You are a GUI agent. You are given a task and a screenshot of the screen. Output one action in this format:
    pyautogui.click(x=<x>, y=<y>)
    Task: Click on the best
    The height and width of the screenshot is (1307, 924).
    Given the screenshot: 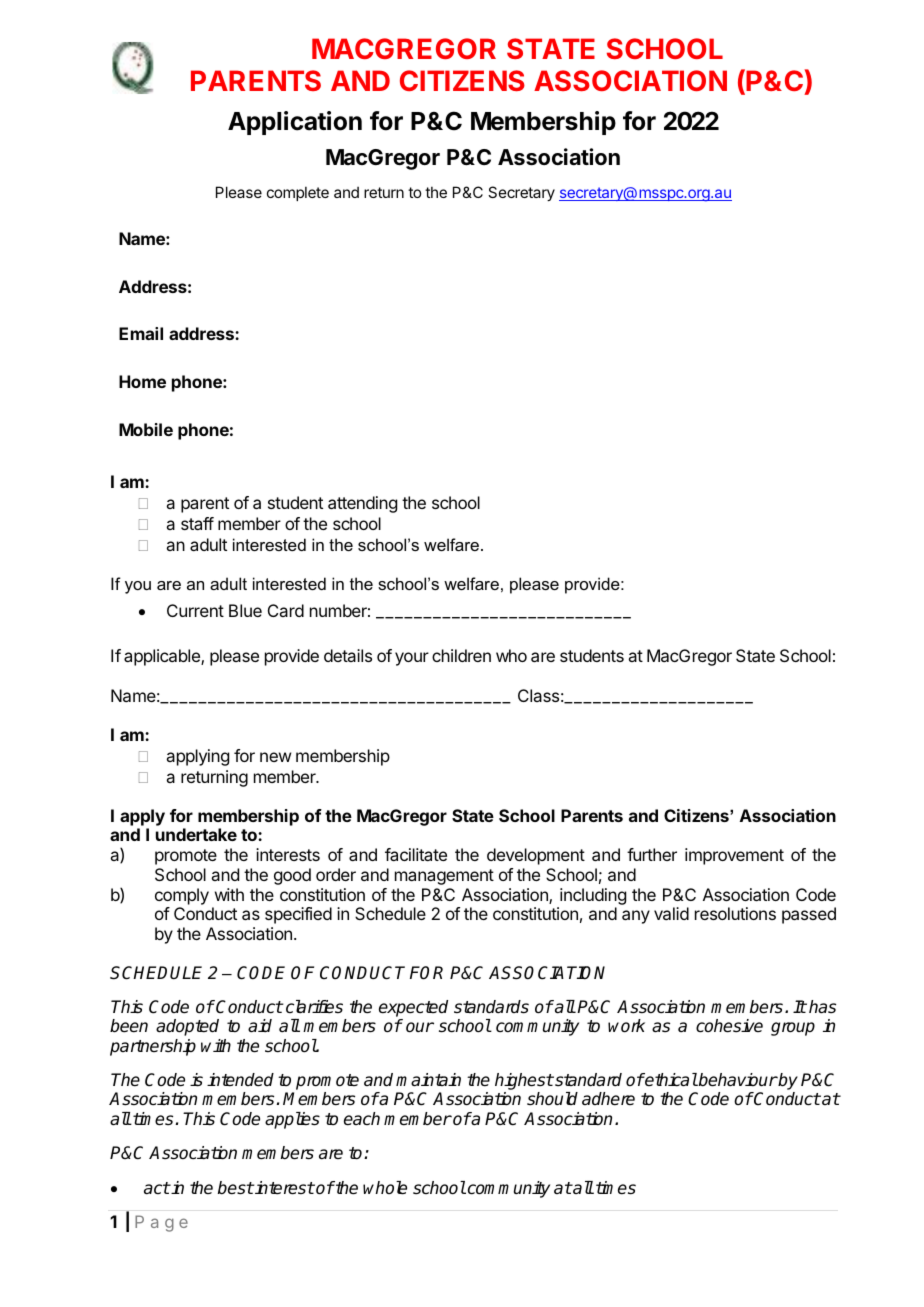 What is the action you would take?
    pyautogui.click(x=236, y=1188)
